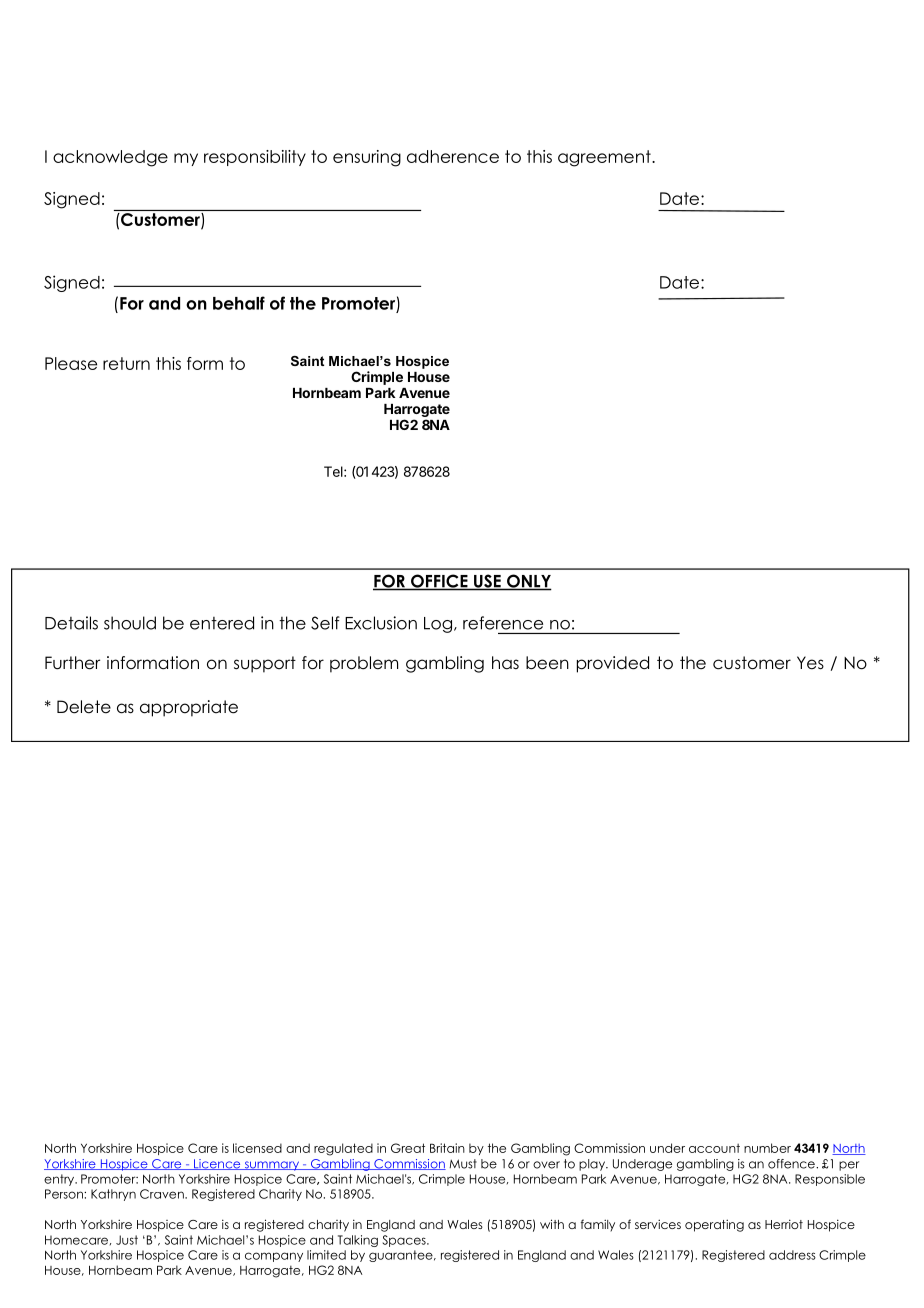  I want to click on Yes, so click(810, 663).
